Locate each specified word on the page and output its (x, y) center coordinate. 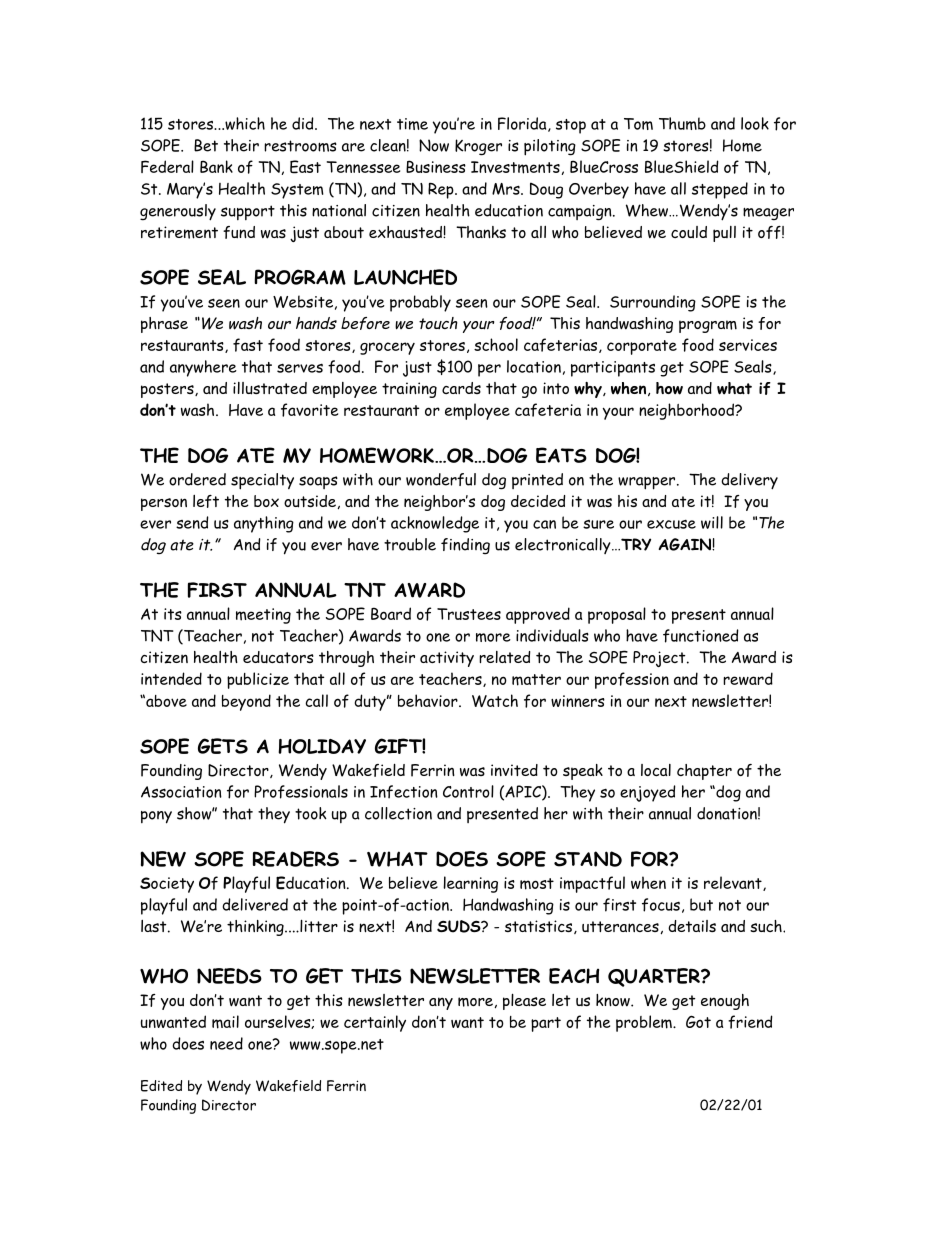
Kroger (478, 147)
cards (461, 388)
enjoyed (648, 793)
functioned (701, 636)
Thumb (682, 123)
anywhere (203, 368)
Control (468, 791)
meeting (263, 616)
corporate (642, 347)
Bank (216, 166)
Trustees (469, 614)
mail (225, 1022)
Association (181, 792)
